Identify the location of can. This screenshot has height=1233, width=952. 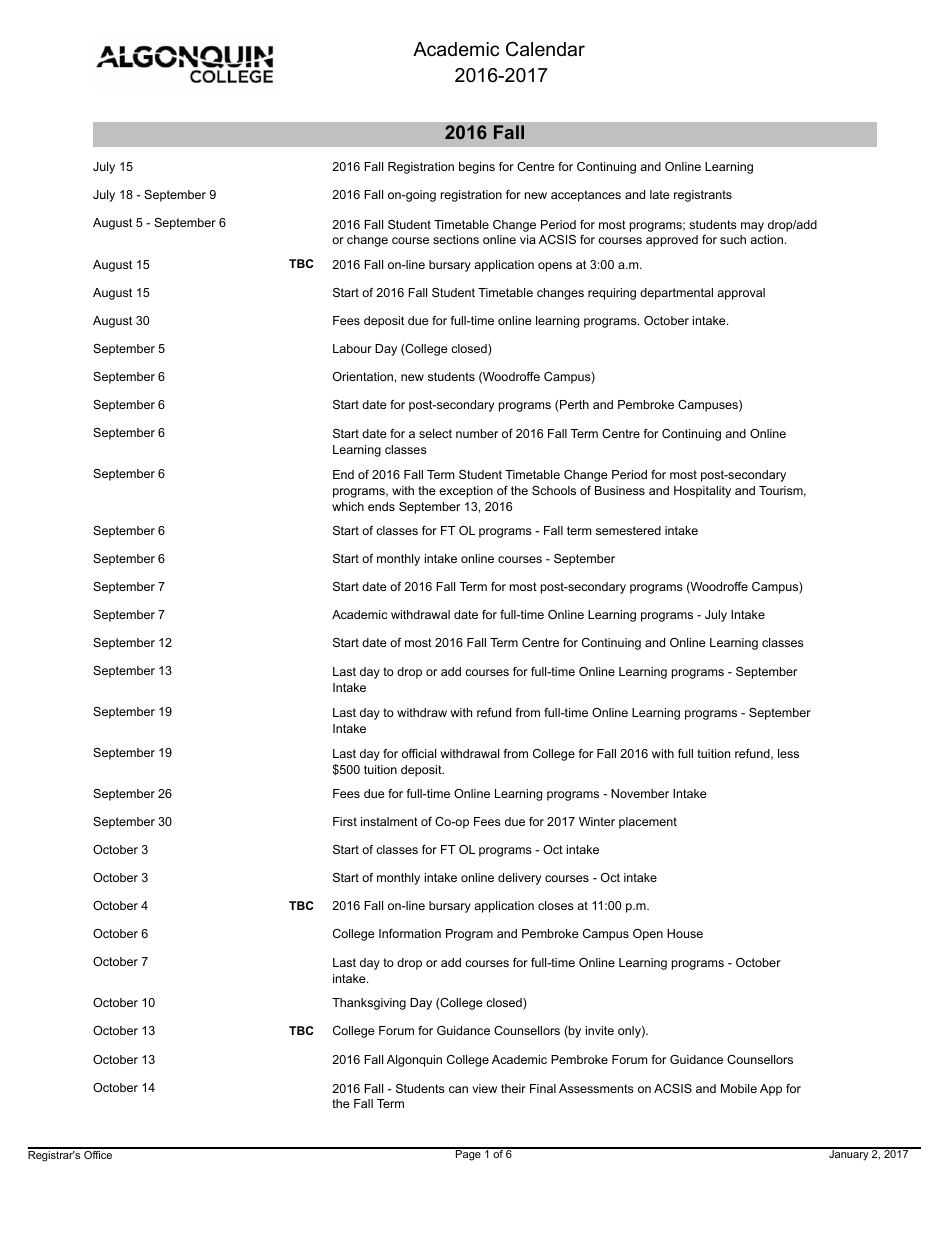
(458, 1089).
